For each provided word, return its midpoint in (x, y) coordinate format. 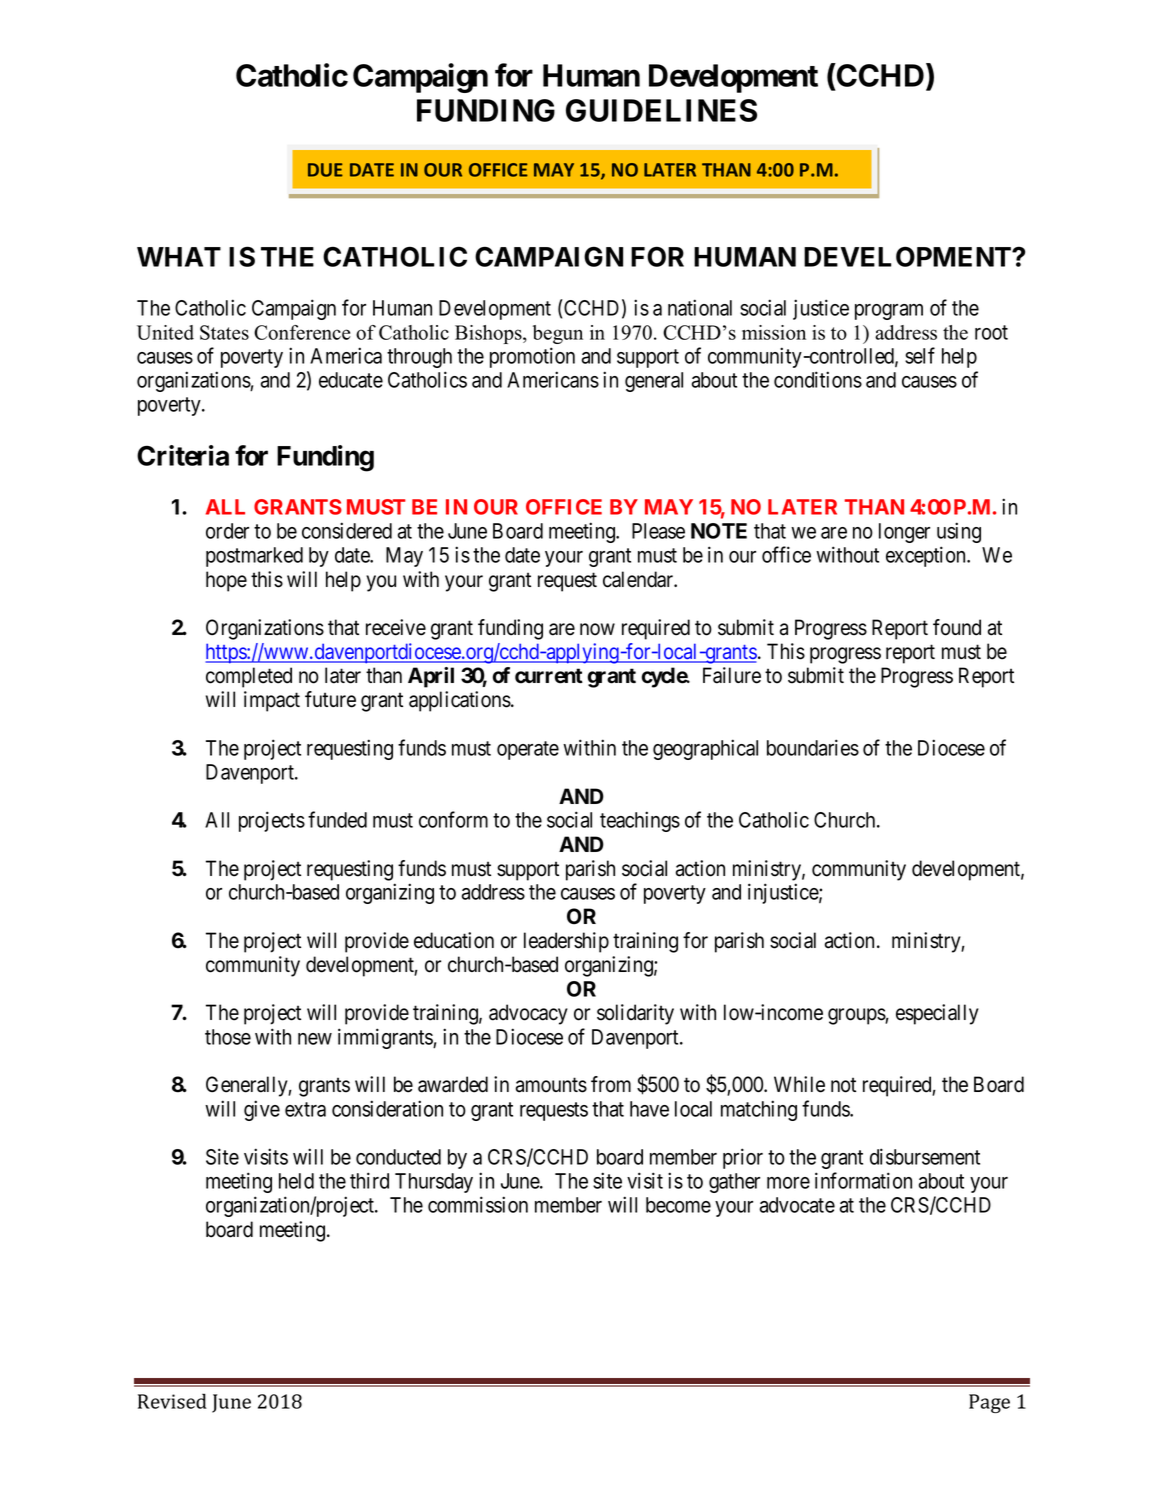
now (597, 629)
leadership (566, 942)
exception (927, 556)
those (228, 1037)
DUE (325, 170)
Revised (172, 1401)
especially (937, 1014)
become (678, 1205)
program (889, 312)
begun (558, 334)
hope (226, 581)
